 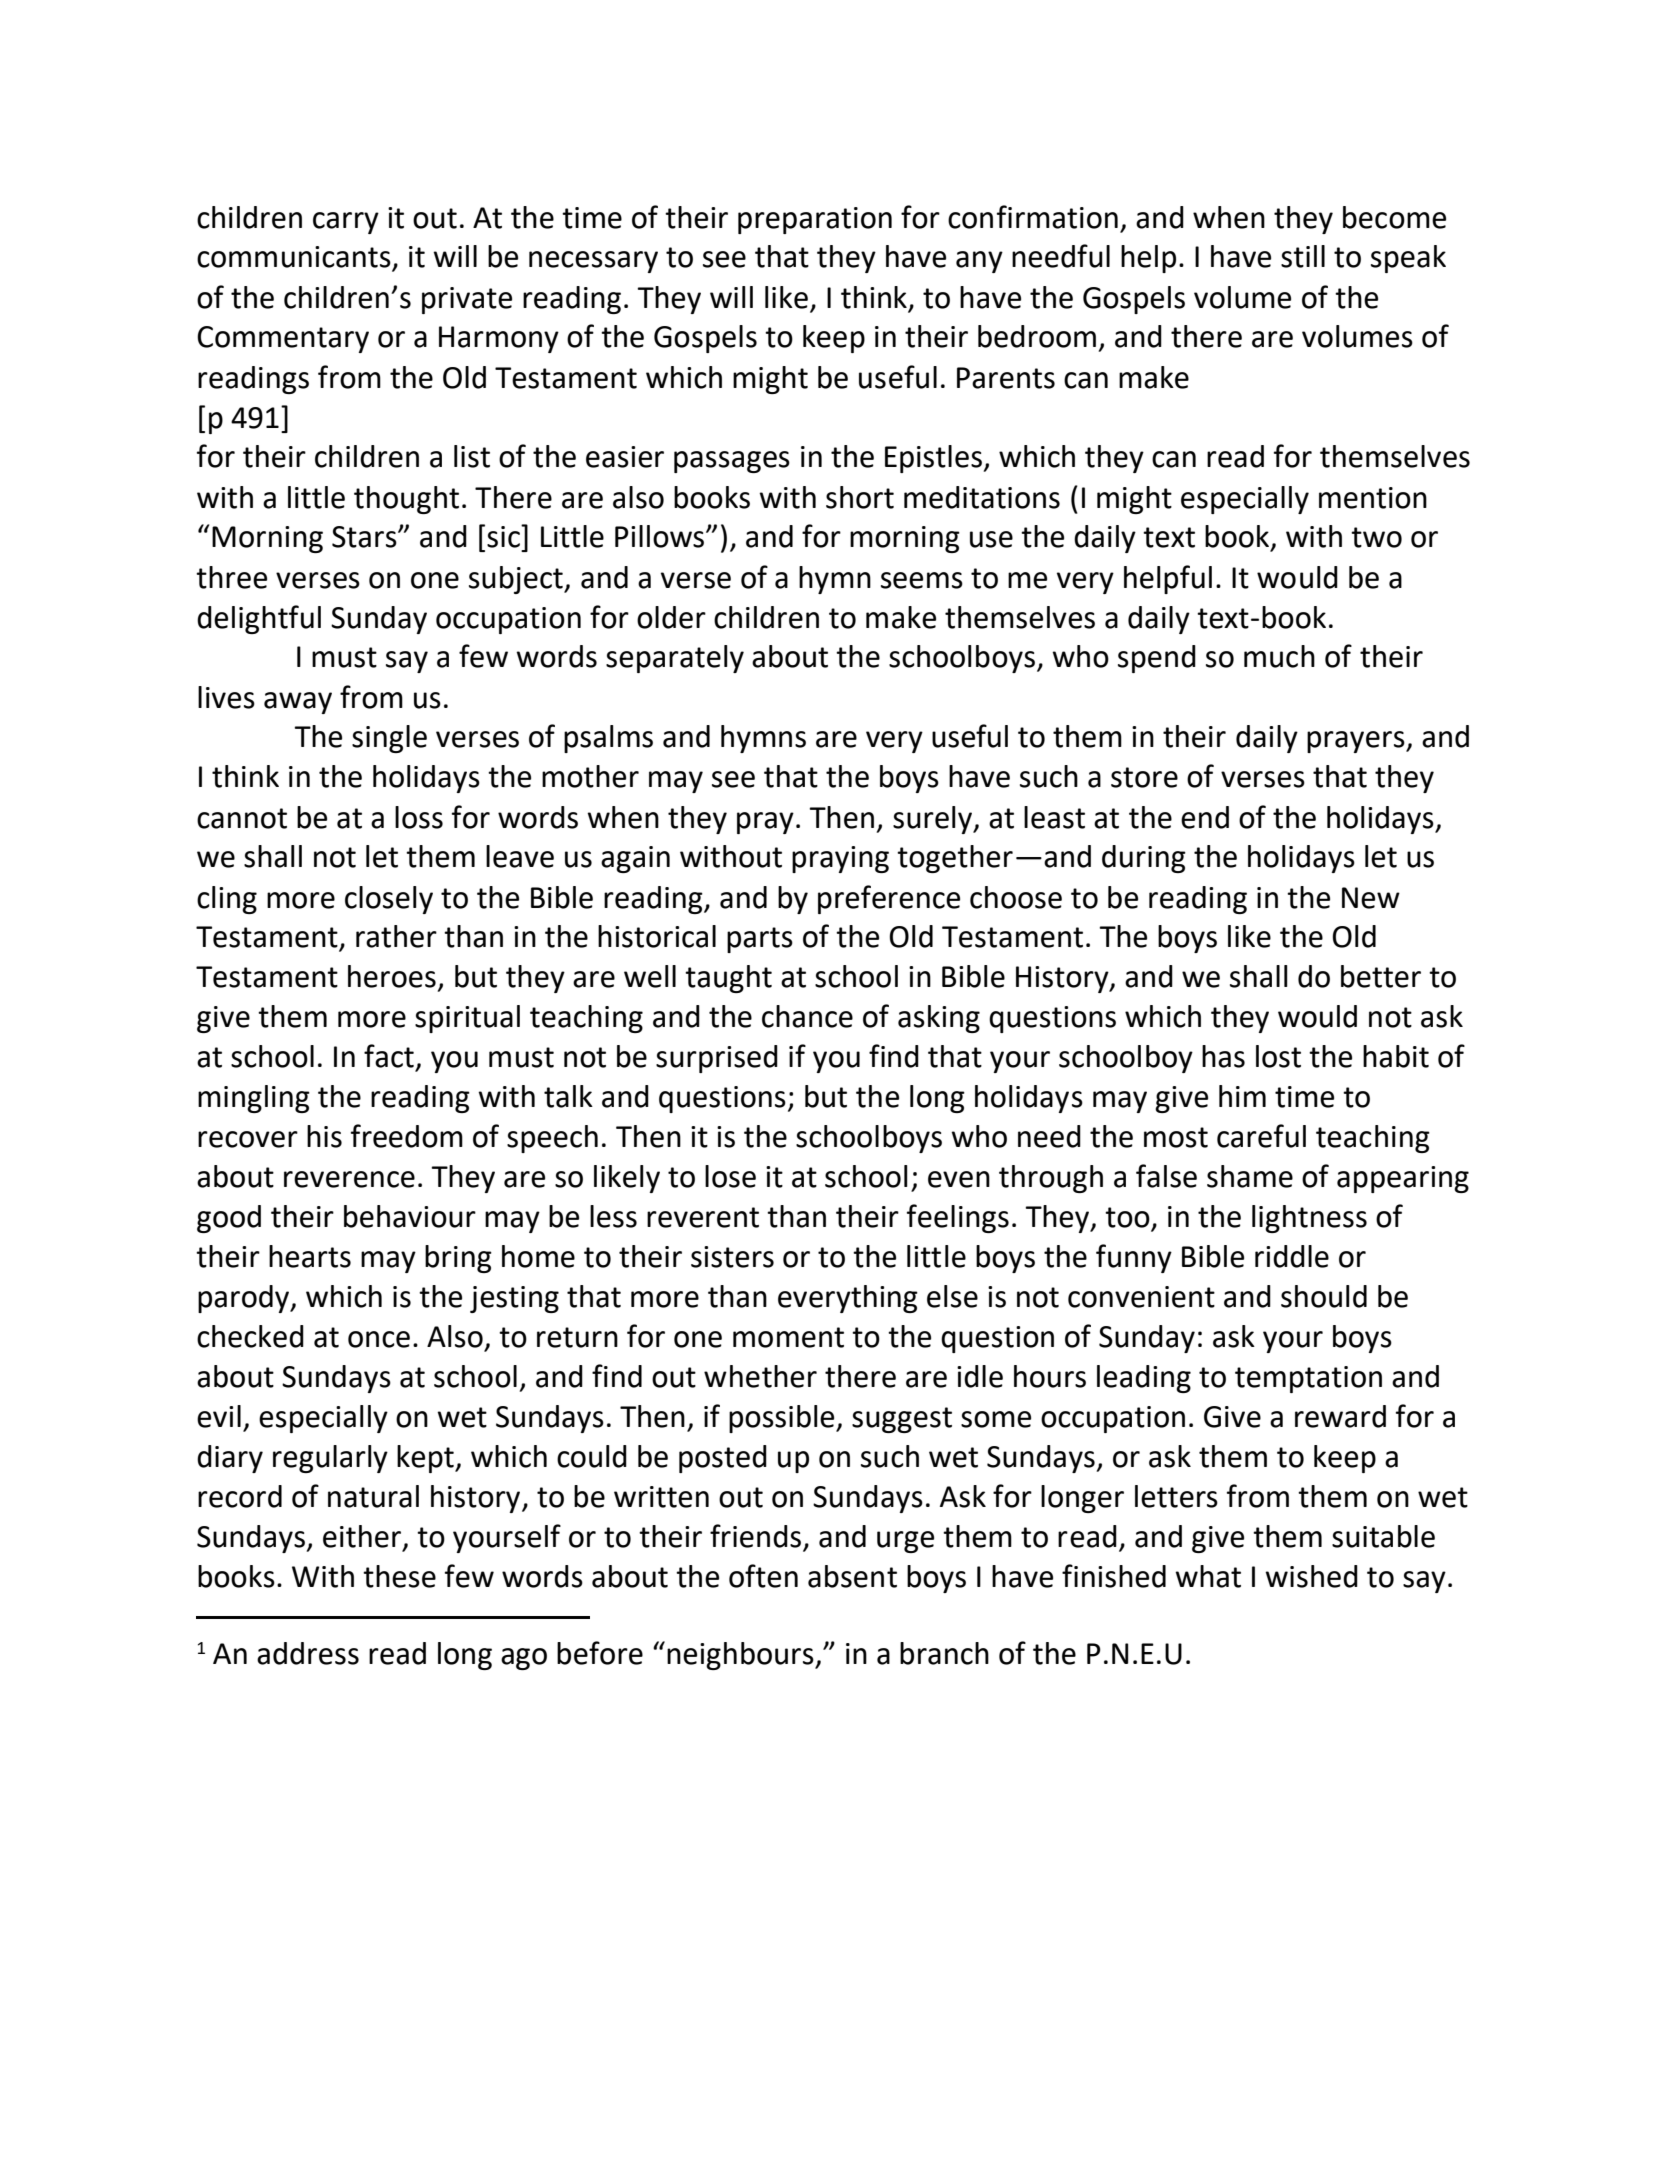 I want to click on preparation, so click(x=815, y=220).
